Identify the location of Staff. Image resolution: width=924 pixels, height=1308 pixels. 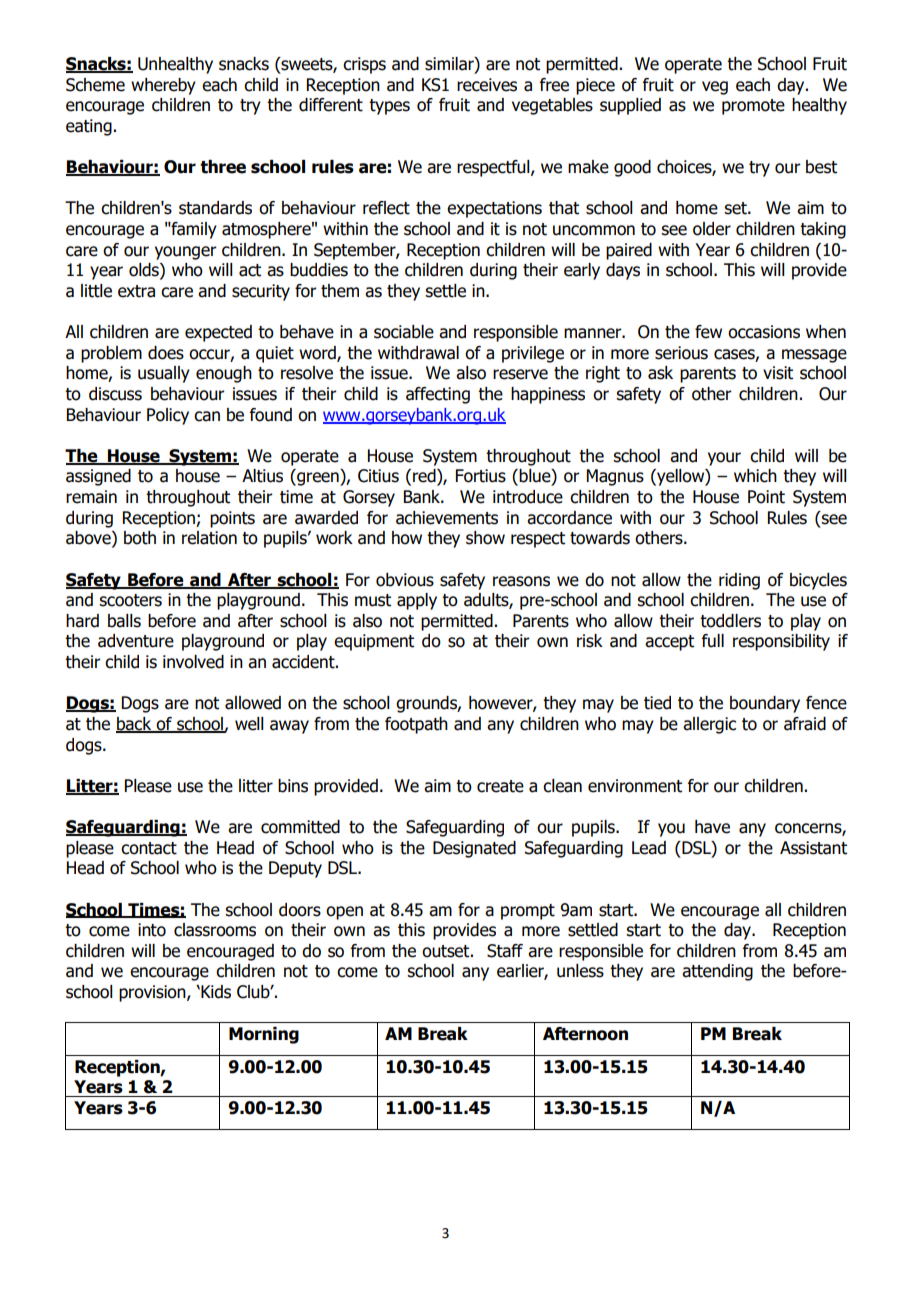
(505, 951).
